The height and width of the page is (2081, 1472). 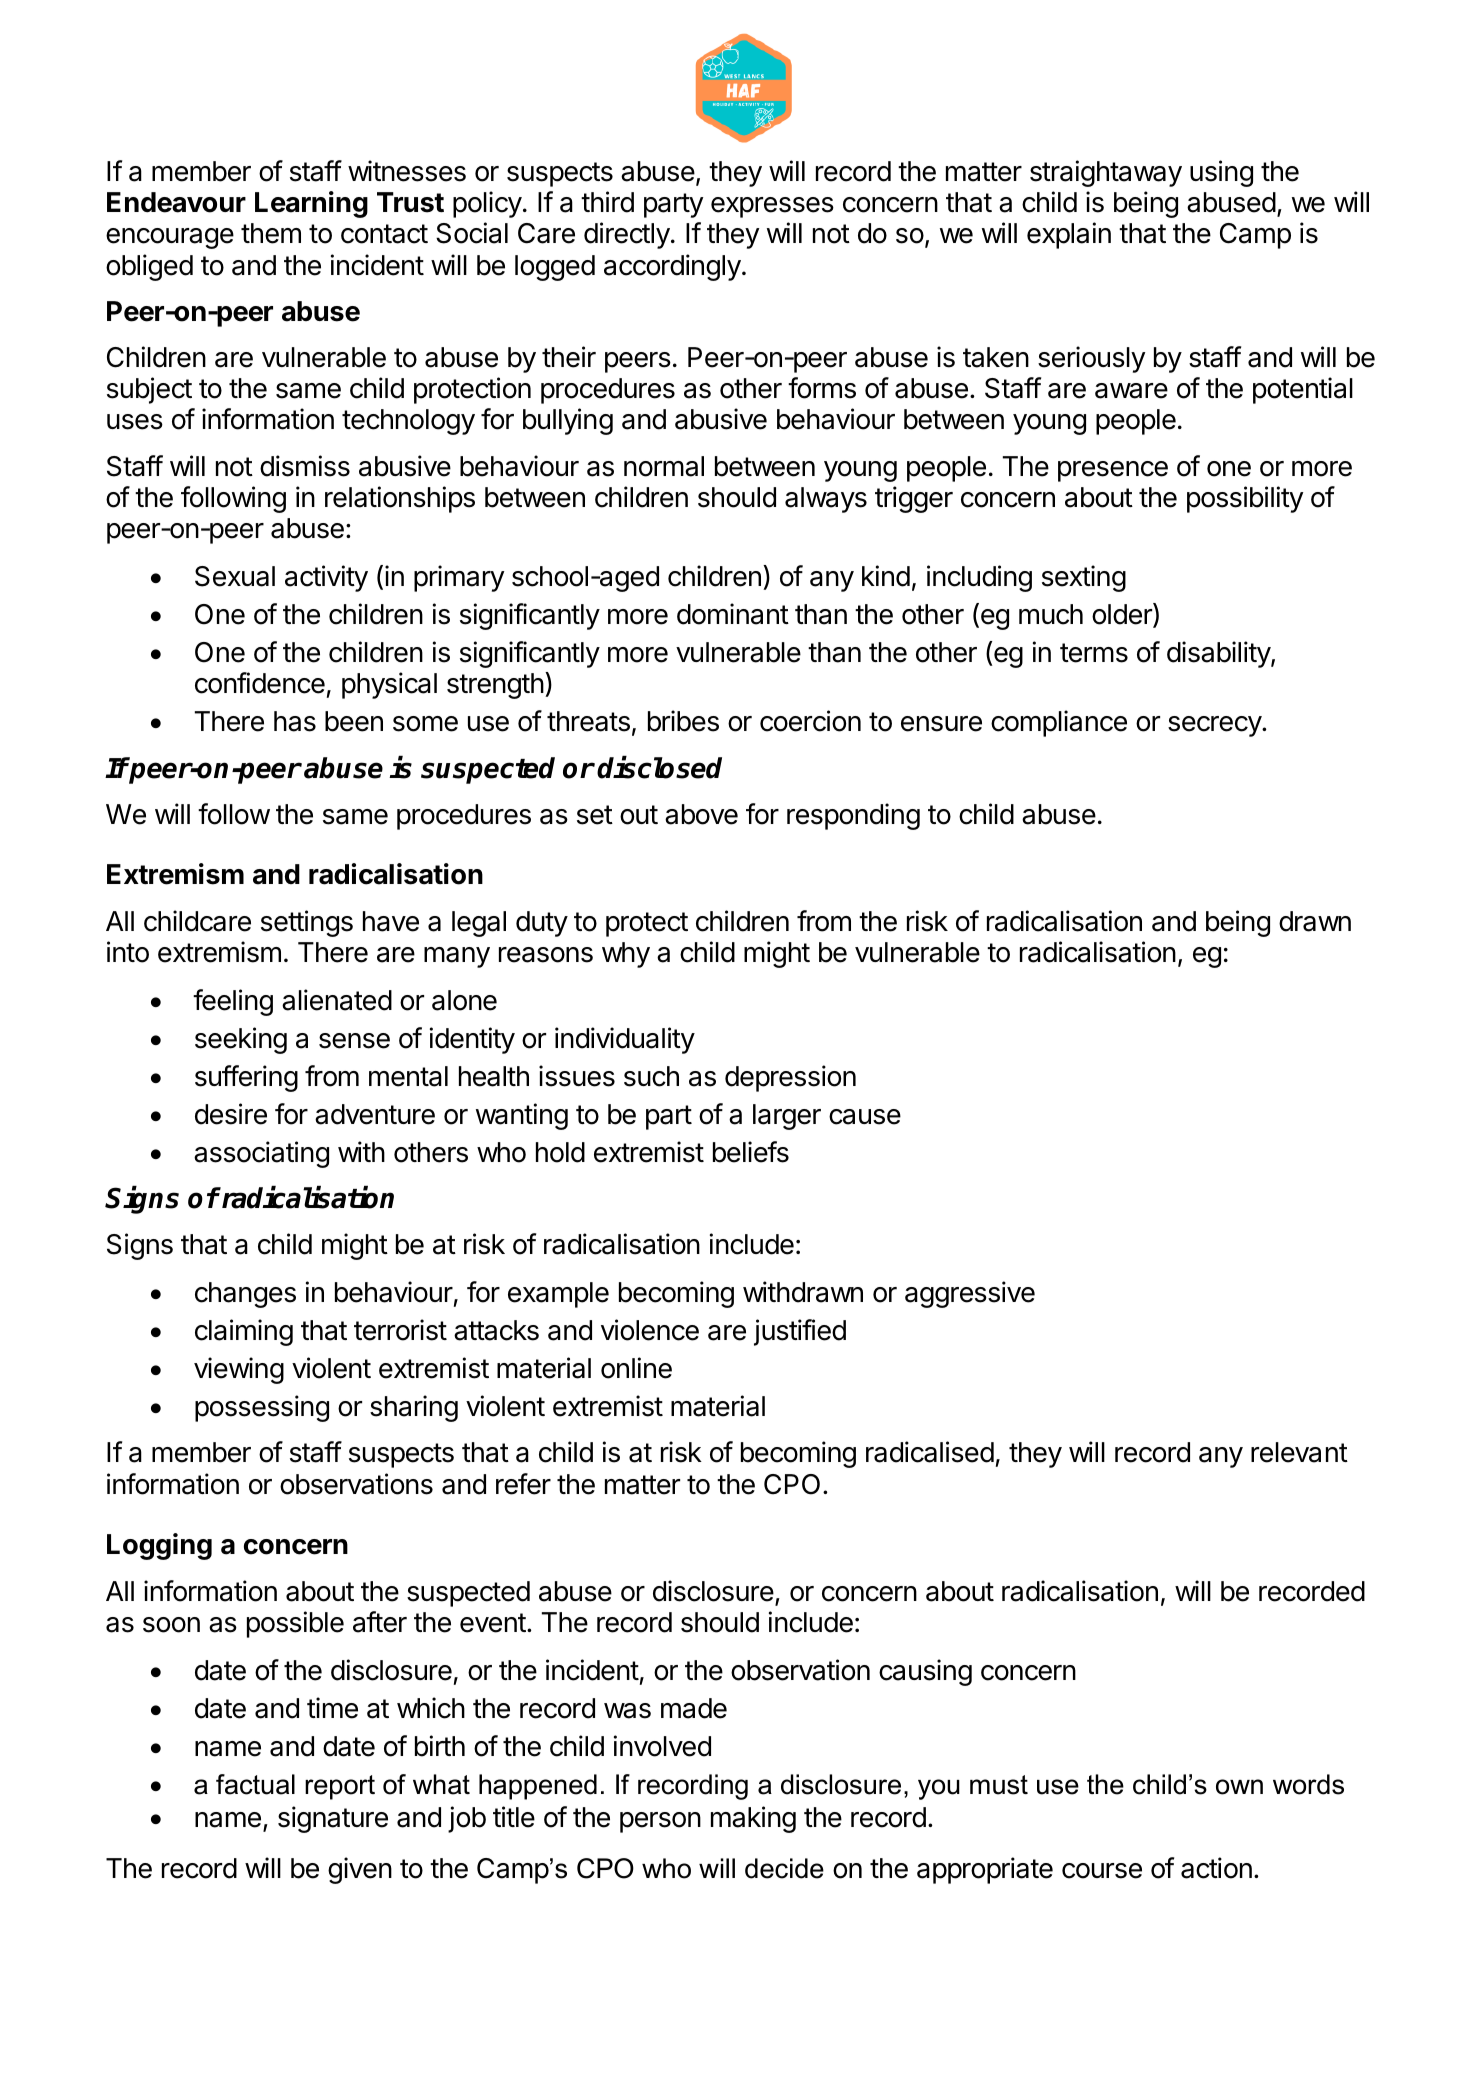 I want to click on making, so click(x=753, y=1819).
